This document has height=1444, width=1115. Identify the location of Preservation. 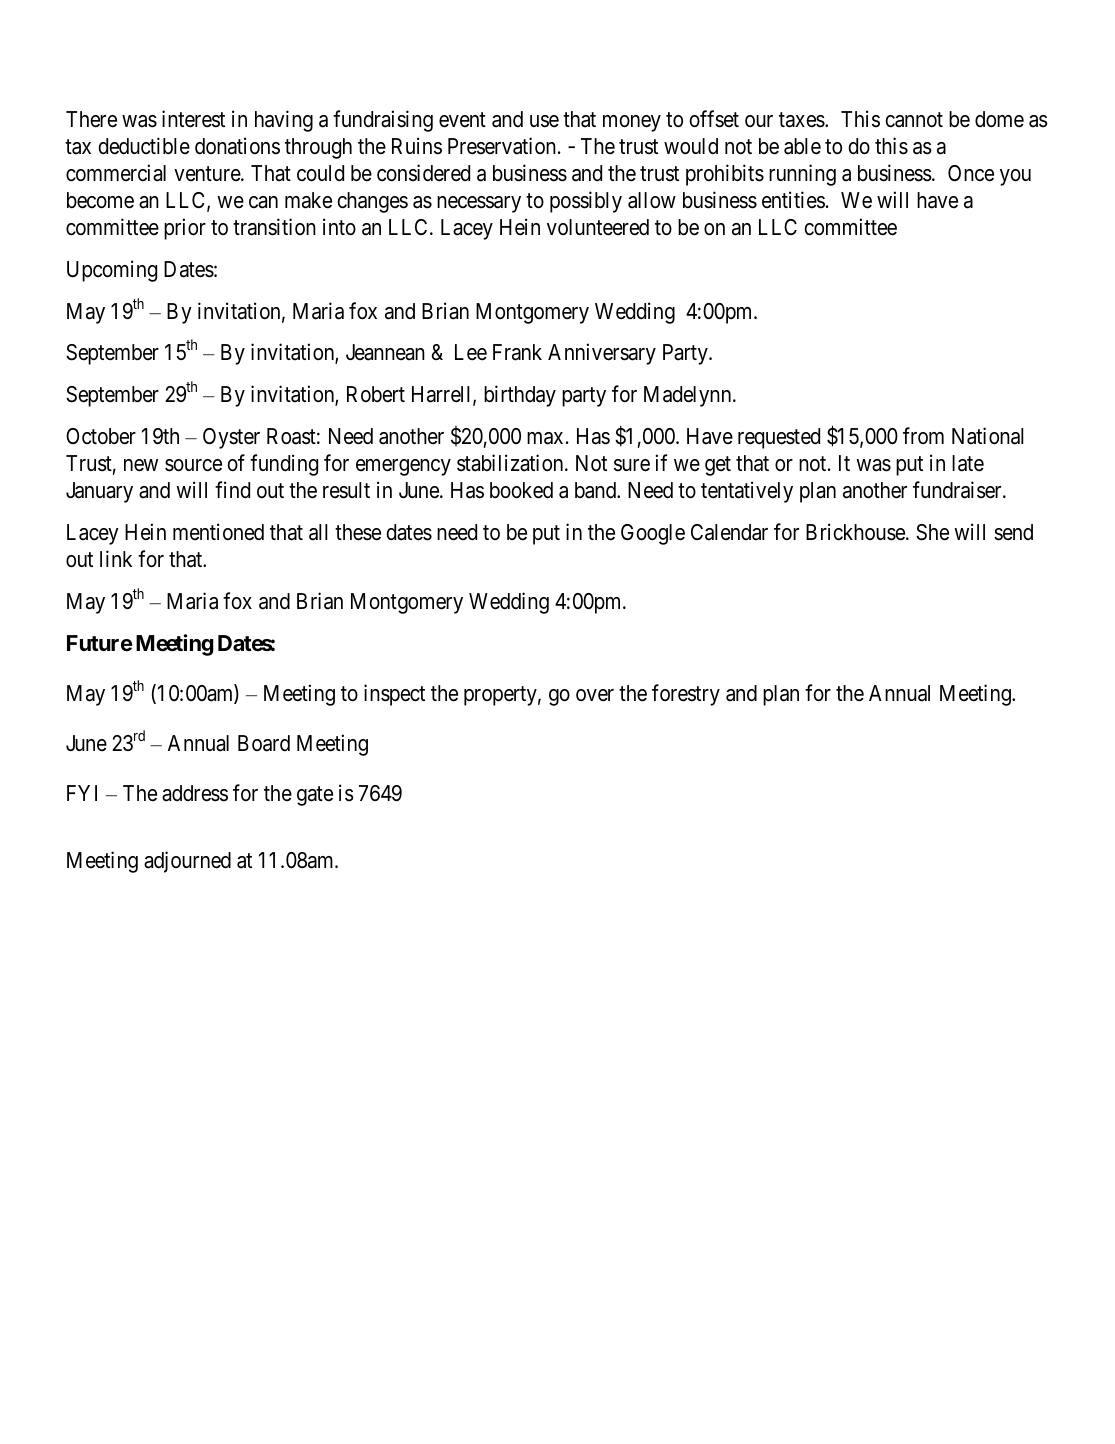
(502, 146).
